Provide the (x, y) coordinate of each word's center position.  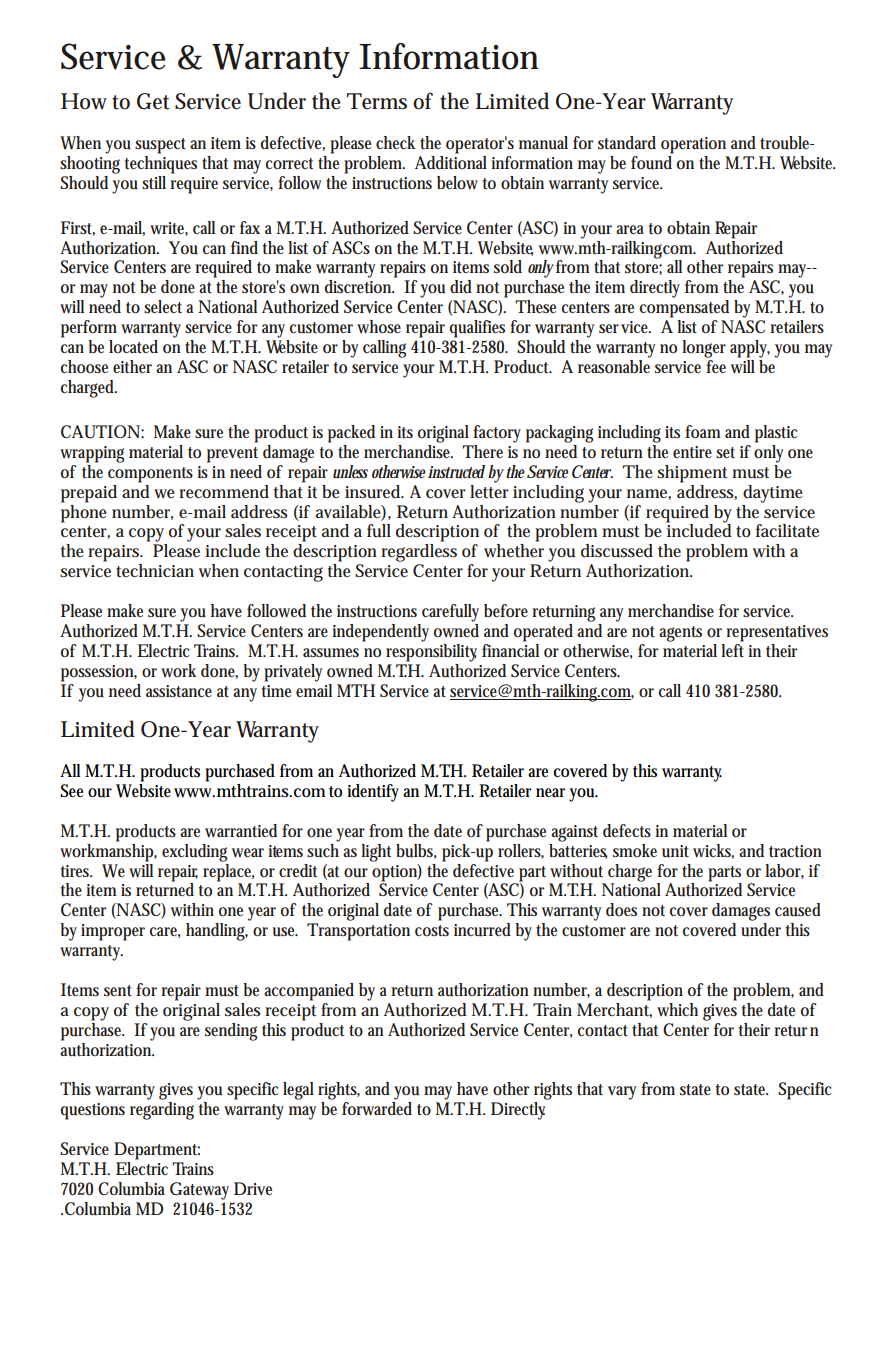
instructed (456, 472)
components (150, 475)
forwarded (377, 1109)
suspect (160, 146)
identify (373, 793)
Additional (451, 161)
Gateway (199, 1191)
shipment (692, 474)
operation (693, 145)
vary (622, 1093)
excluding (194, 853)
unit (675, 851)
